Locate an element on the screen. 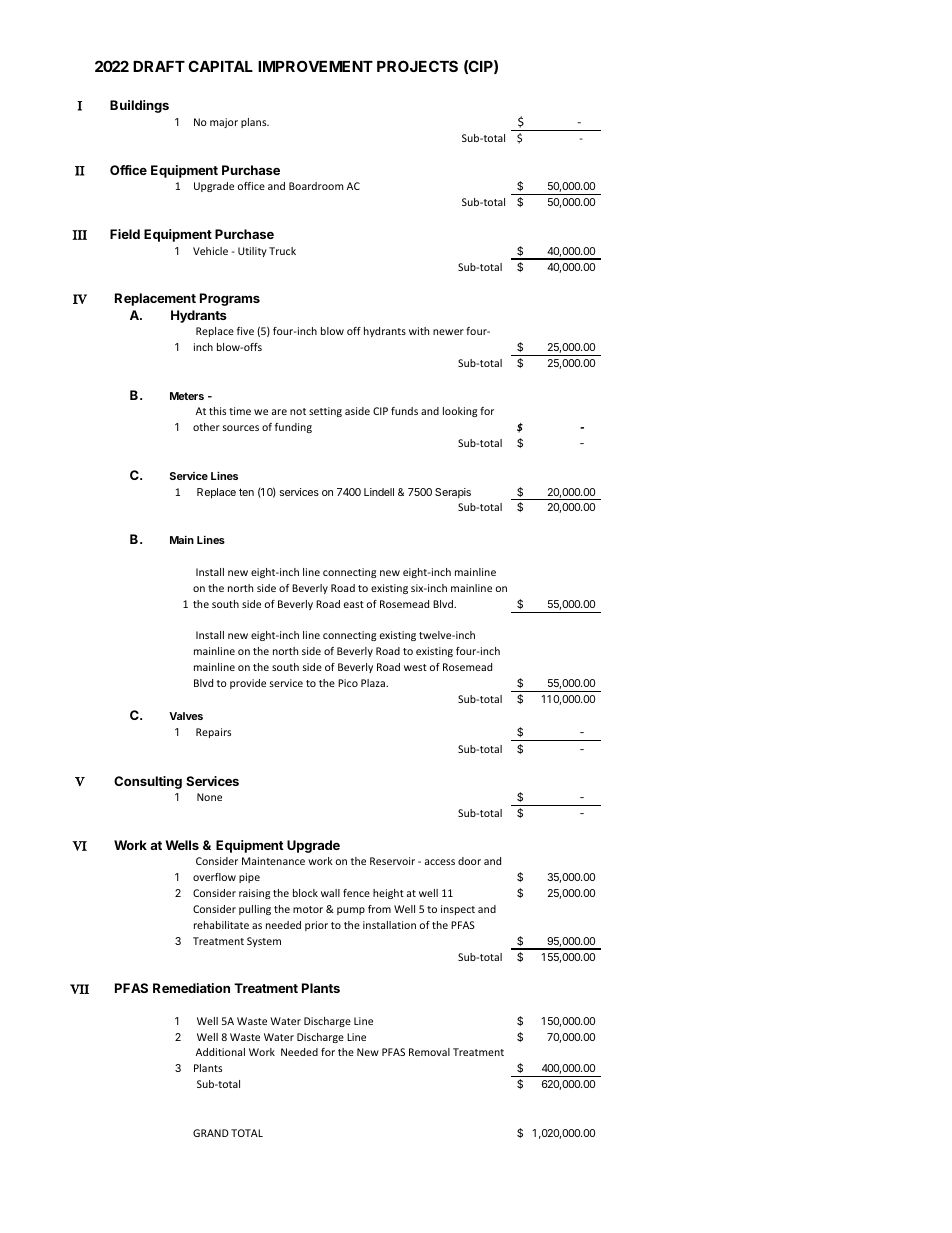 The height and width of the screenshot is (1233, 952). Consulting is located at coordinates (148, 782).
